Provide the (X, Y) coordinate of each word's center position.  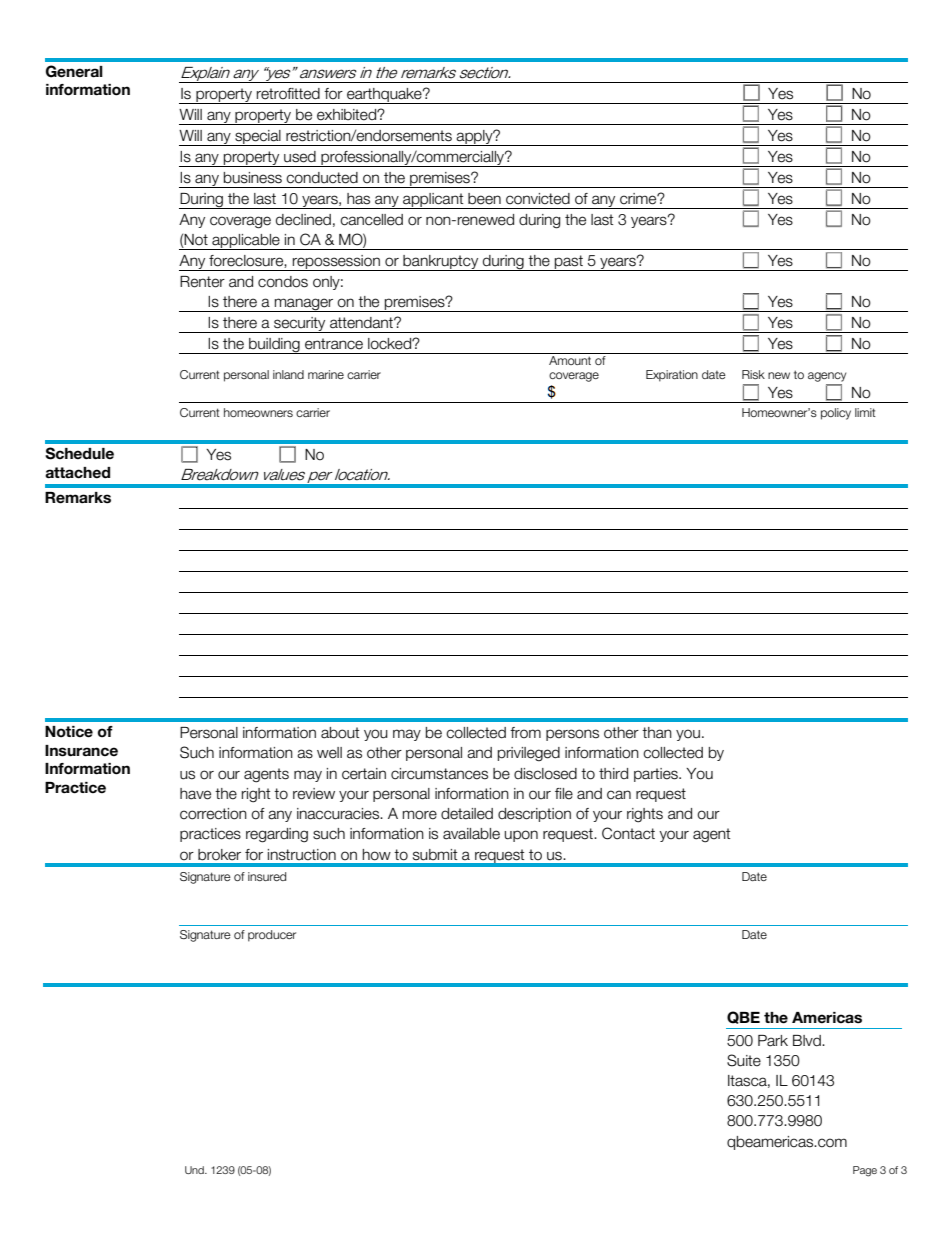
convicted (538, 199)
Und (195, 1170)
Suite (744, 1060)
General (74, 71)
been (484, 199)
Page (865, 1171)
